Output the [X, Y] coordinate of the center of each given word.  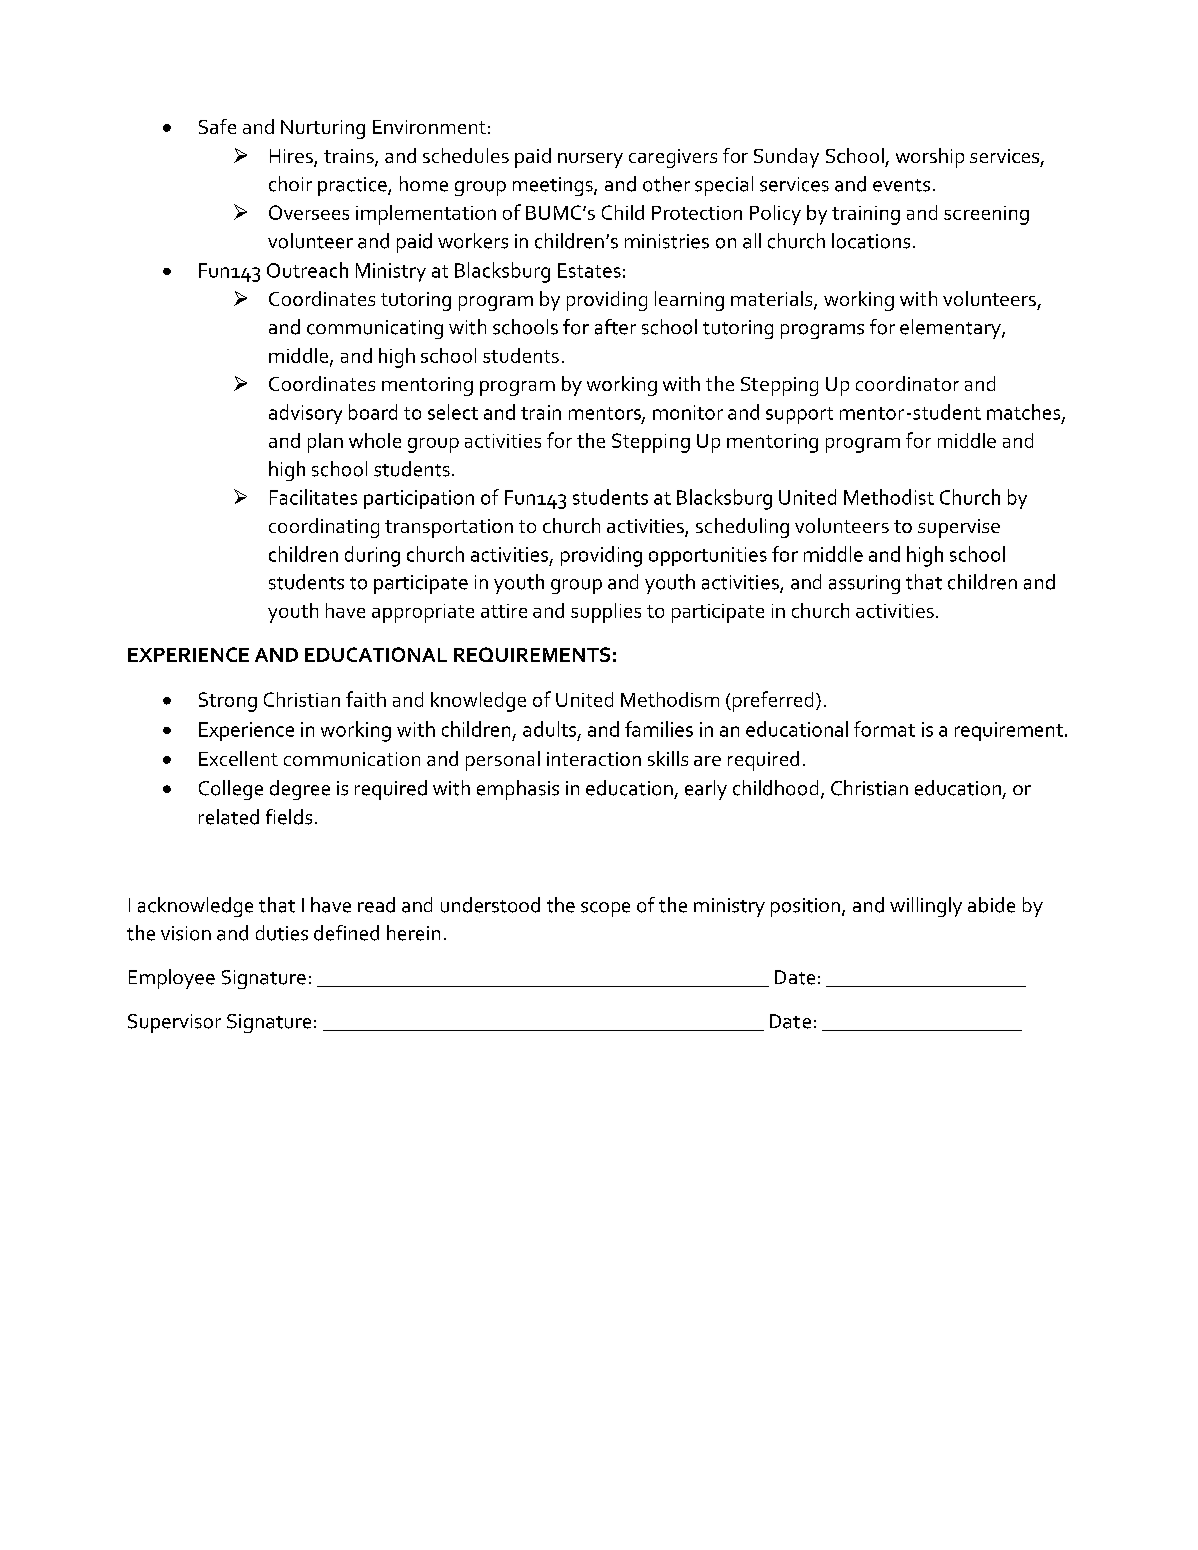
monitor [688, 412]
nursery [590, 160]
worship [930, 158]
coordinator [907, 383]
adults [551, 730]
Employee [172, 979]
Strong [228, 702]
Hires [292, 157]
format [884, 729]
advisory [305, 414]
